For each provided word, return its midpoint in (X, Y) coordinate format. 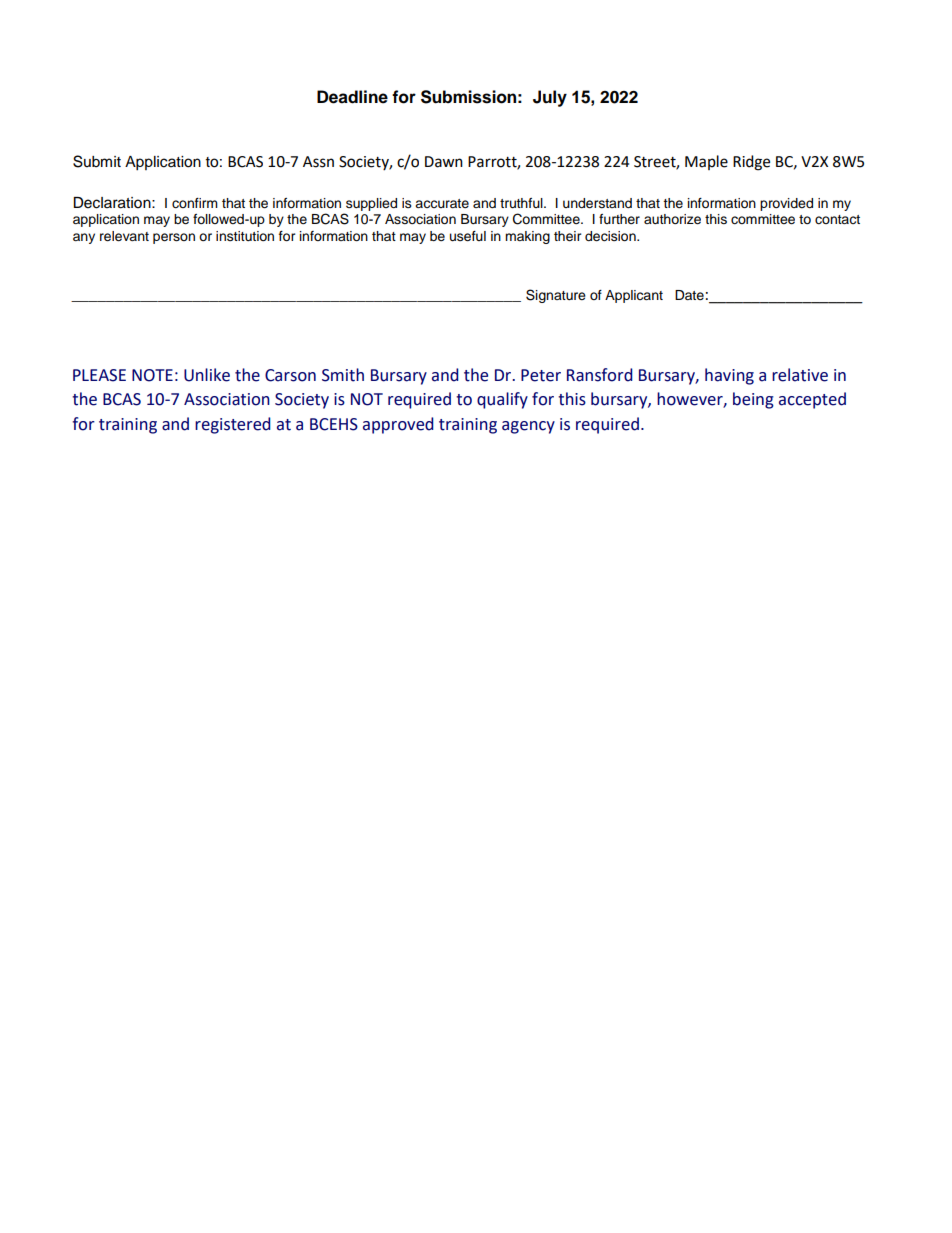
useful (468, 236)
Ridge (751, 163)
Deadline (352, 97)
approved (398, 425)
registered (233, 425)
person (174, 238)
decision (611, 236)
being (753, 400)
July (550, 98)
